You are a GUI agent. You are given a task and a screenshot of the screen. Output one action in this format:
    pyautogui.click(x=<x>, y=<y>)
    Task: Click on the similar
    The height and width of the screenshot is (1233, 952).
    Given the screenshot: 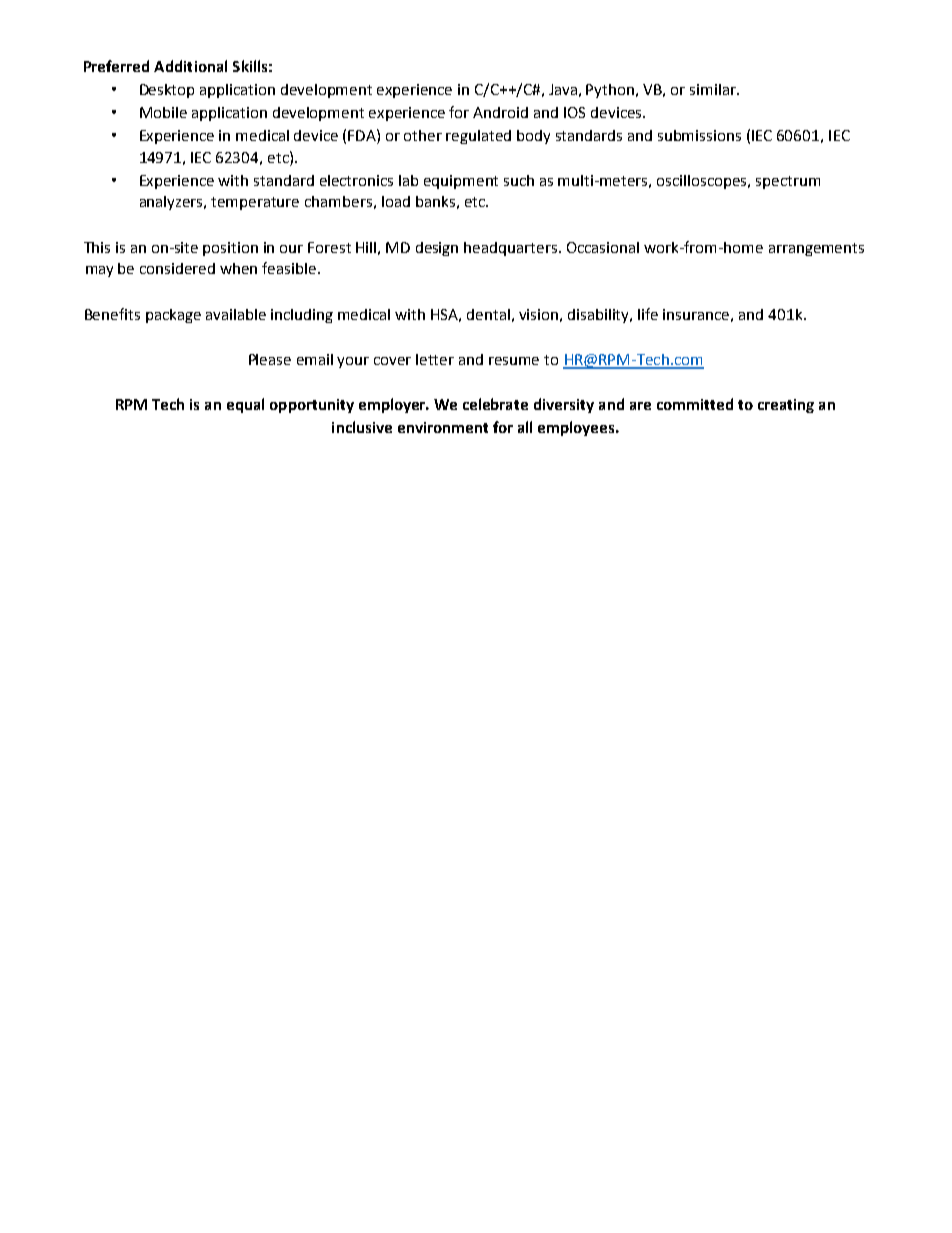 What is the action you would take?
    pyautogui.click(x=714, y=89)
